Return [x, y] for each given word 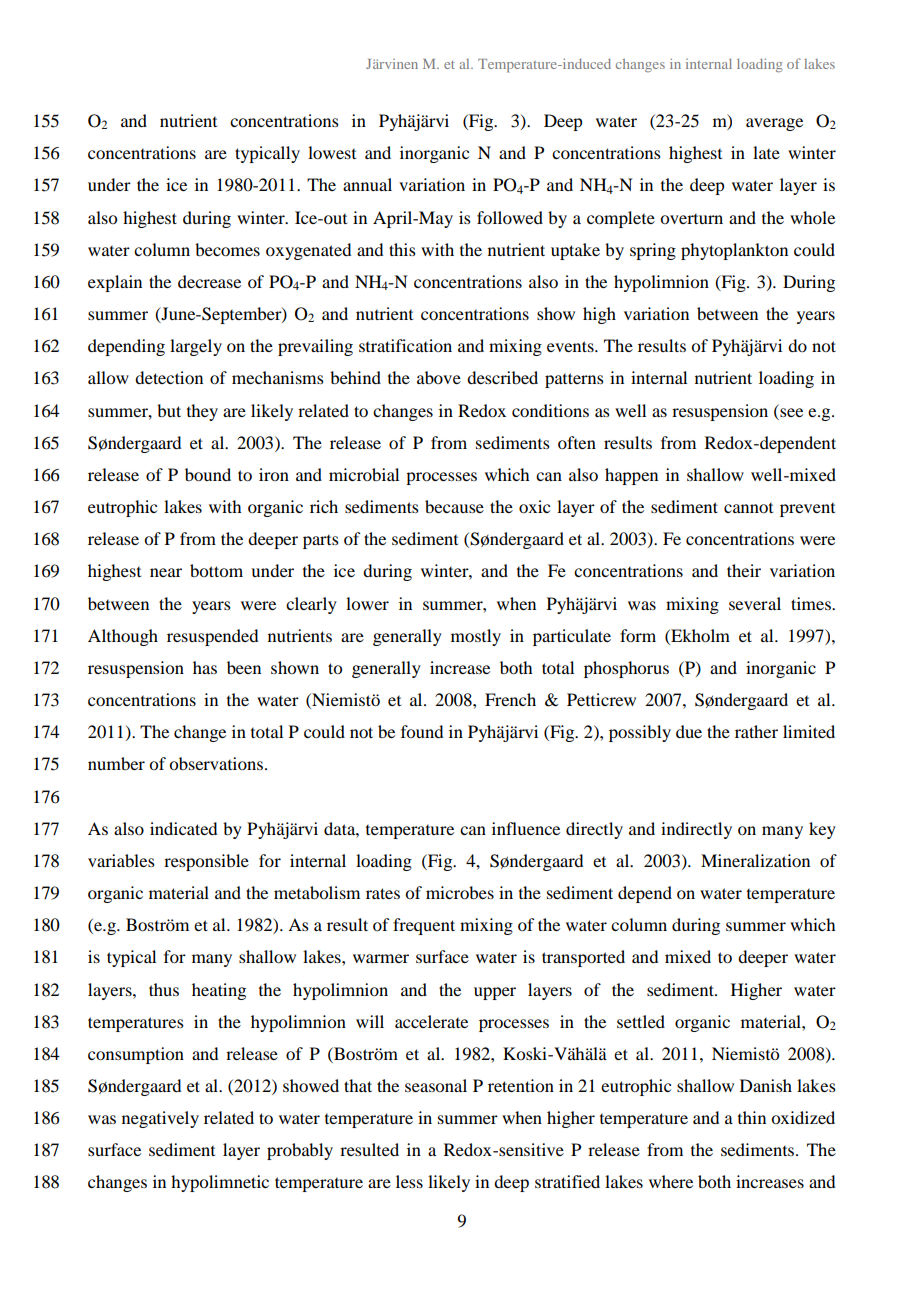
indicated [183, 828]
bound [208, 474]
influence [526, 828]
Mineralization [755, 860]
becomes [227, 249]
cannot [748, 508]
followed [510, 217]
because [454, 506]
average [774, 124]
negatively [160, 1119]
